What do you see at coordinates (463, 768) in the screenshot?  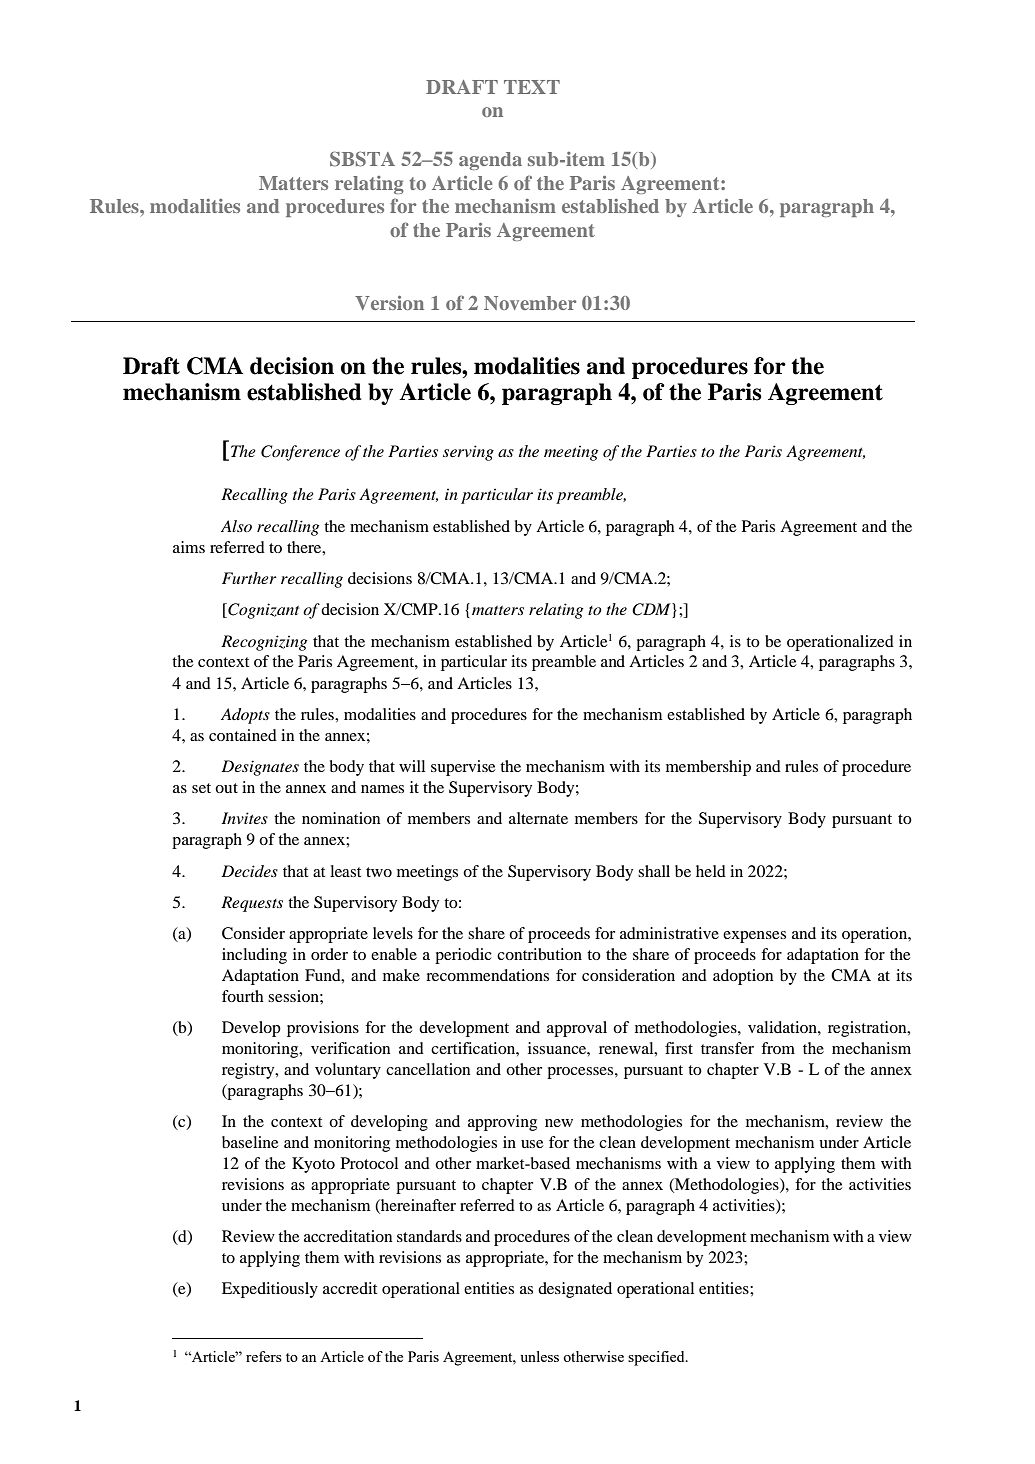 I see `supervise` at bounding box center [463, 768].
